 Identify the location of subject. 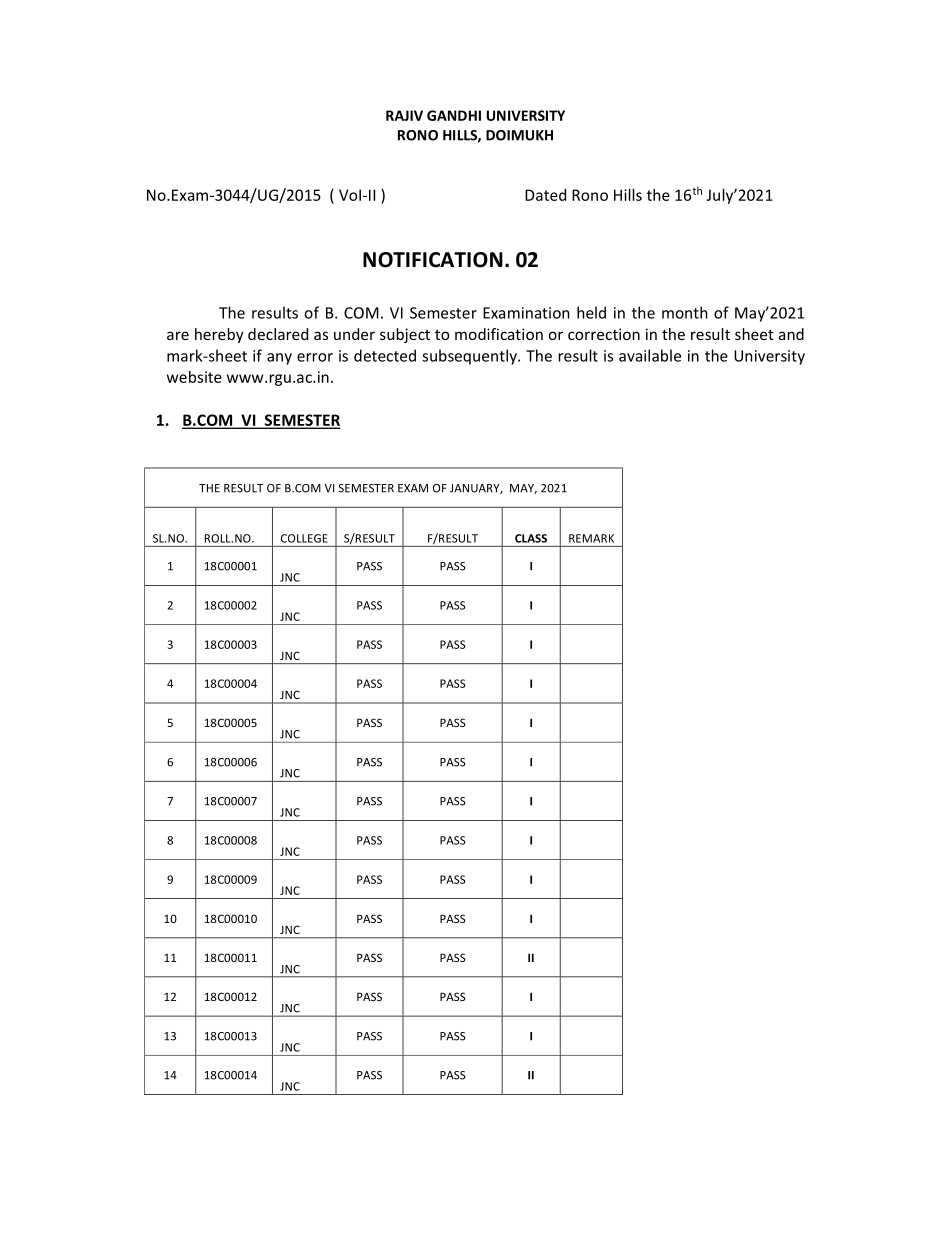
(405, 335).
